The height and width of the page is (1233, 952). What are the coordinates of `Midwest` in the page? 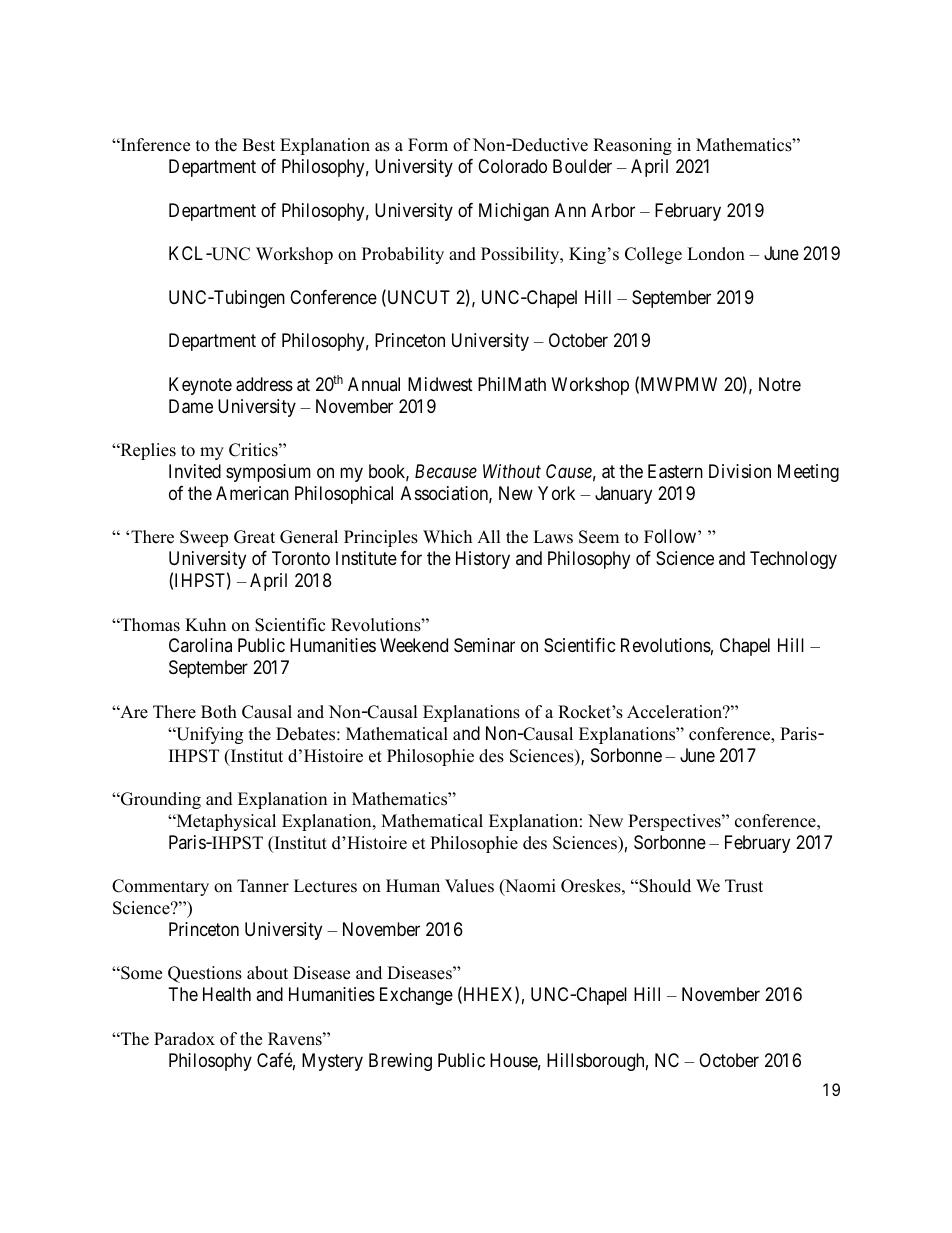 It's located at (440, 384).
